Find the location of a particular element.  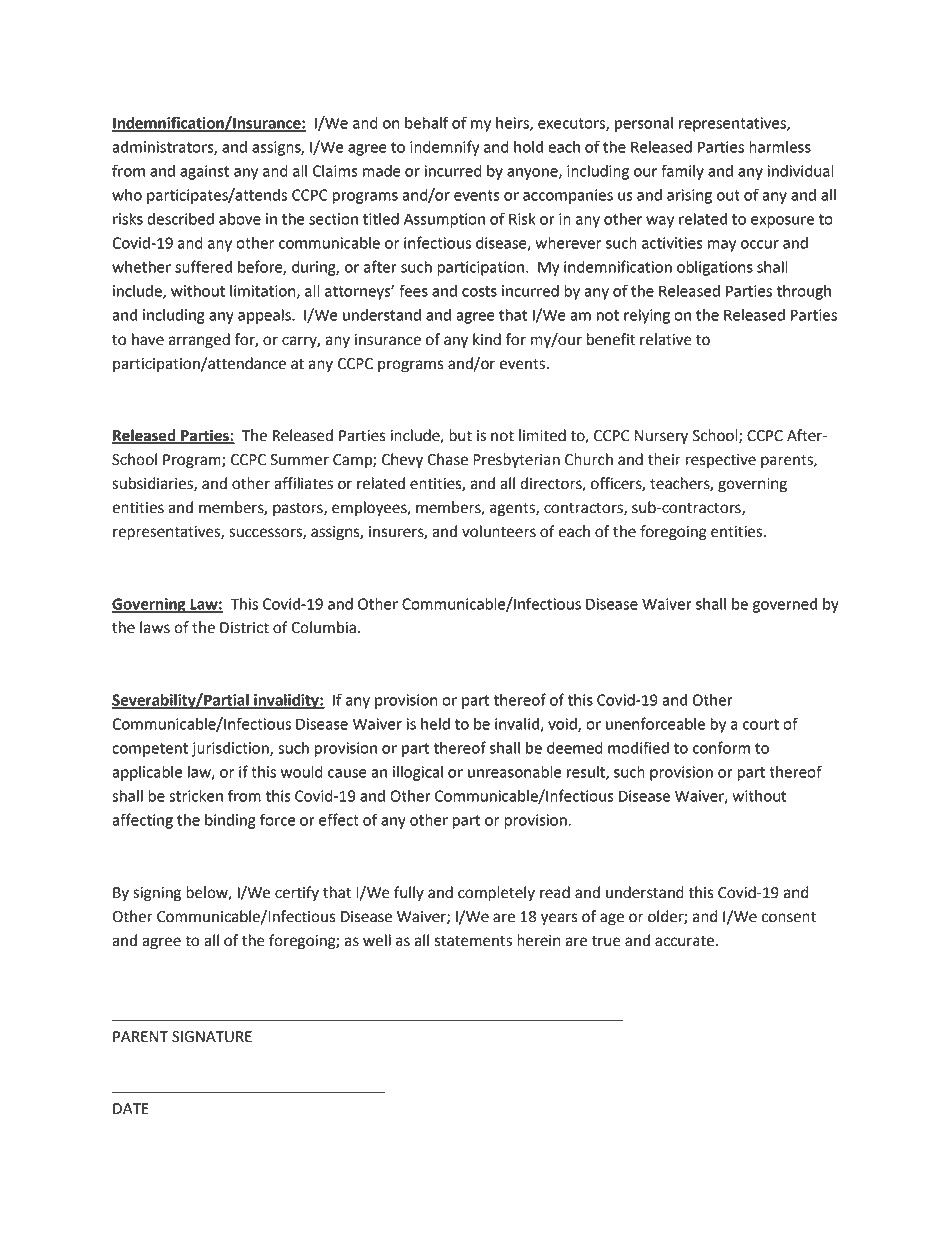

District is located at coordinates (244, 628).
